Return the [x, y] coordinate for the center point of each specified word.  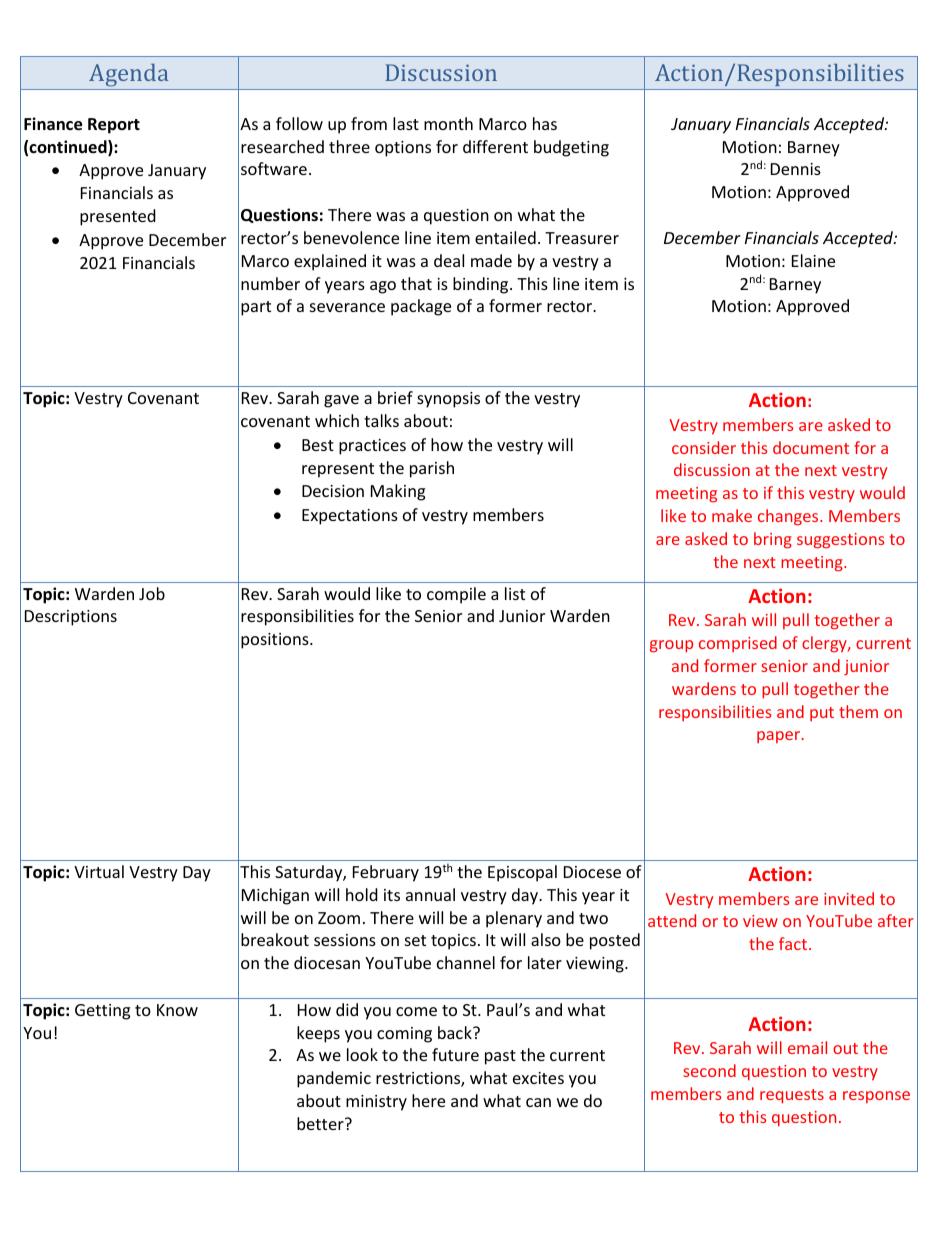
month [448, 123]
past [500, 1057]
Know [177, 1010]
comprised [738, 644]
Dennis [796, 169]
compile [456, 595]
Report [114, 126]
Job [152, 593]
